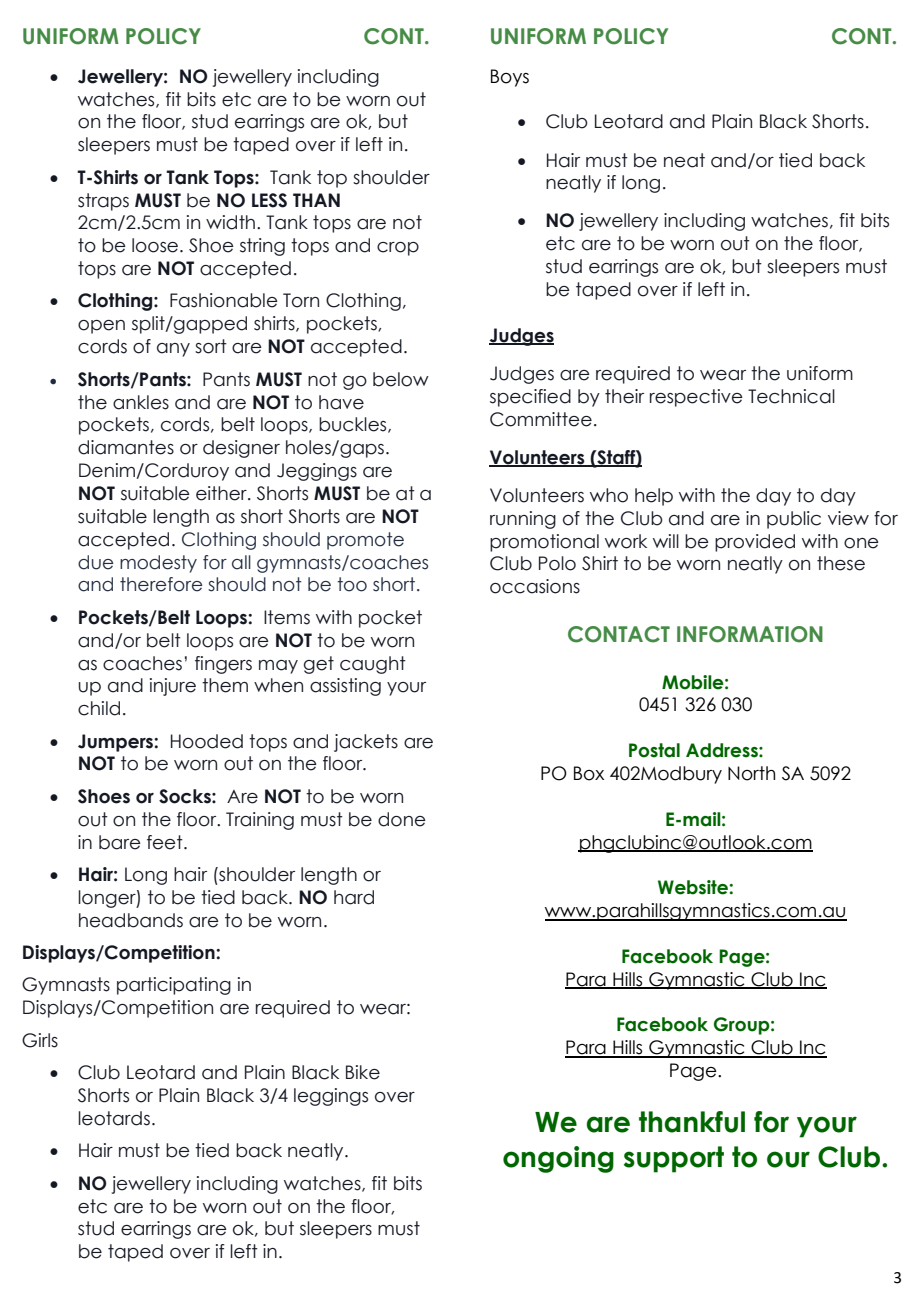 The width and height of the screenshot is (924, 1308). I want to click on crop, so click(398, 249).
